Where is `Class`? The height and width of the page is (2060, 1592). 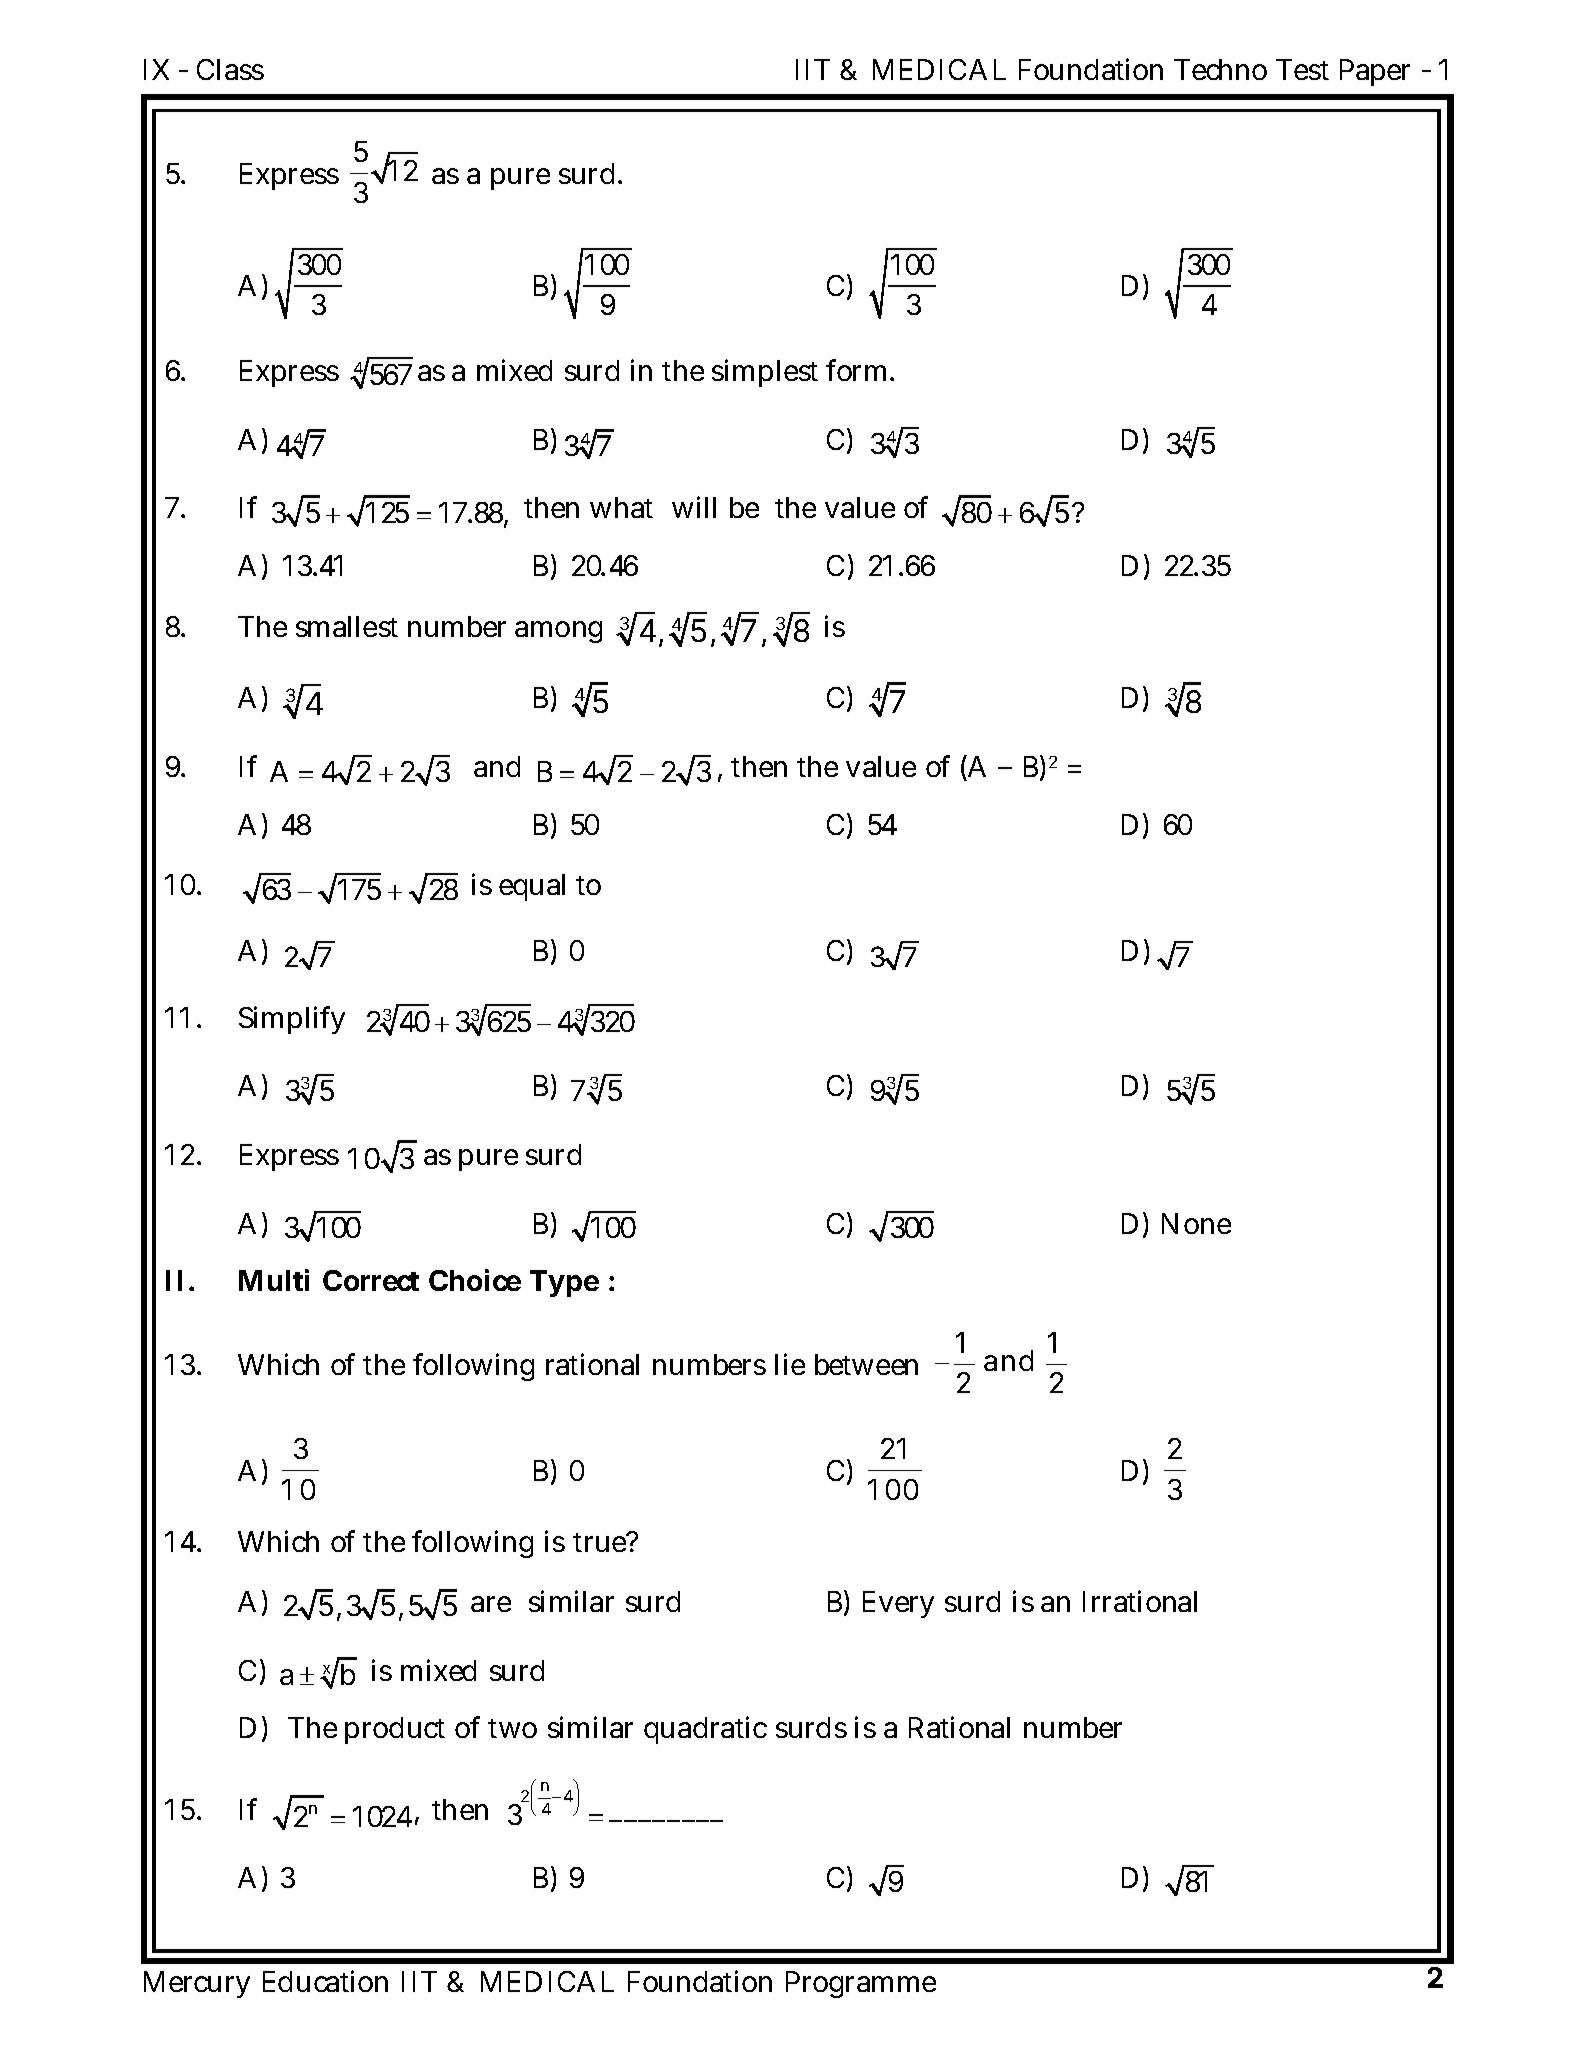
Class is located at coordinates (230, 69).
